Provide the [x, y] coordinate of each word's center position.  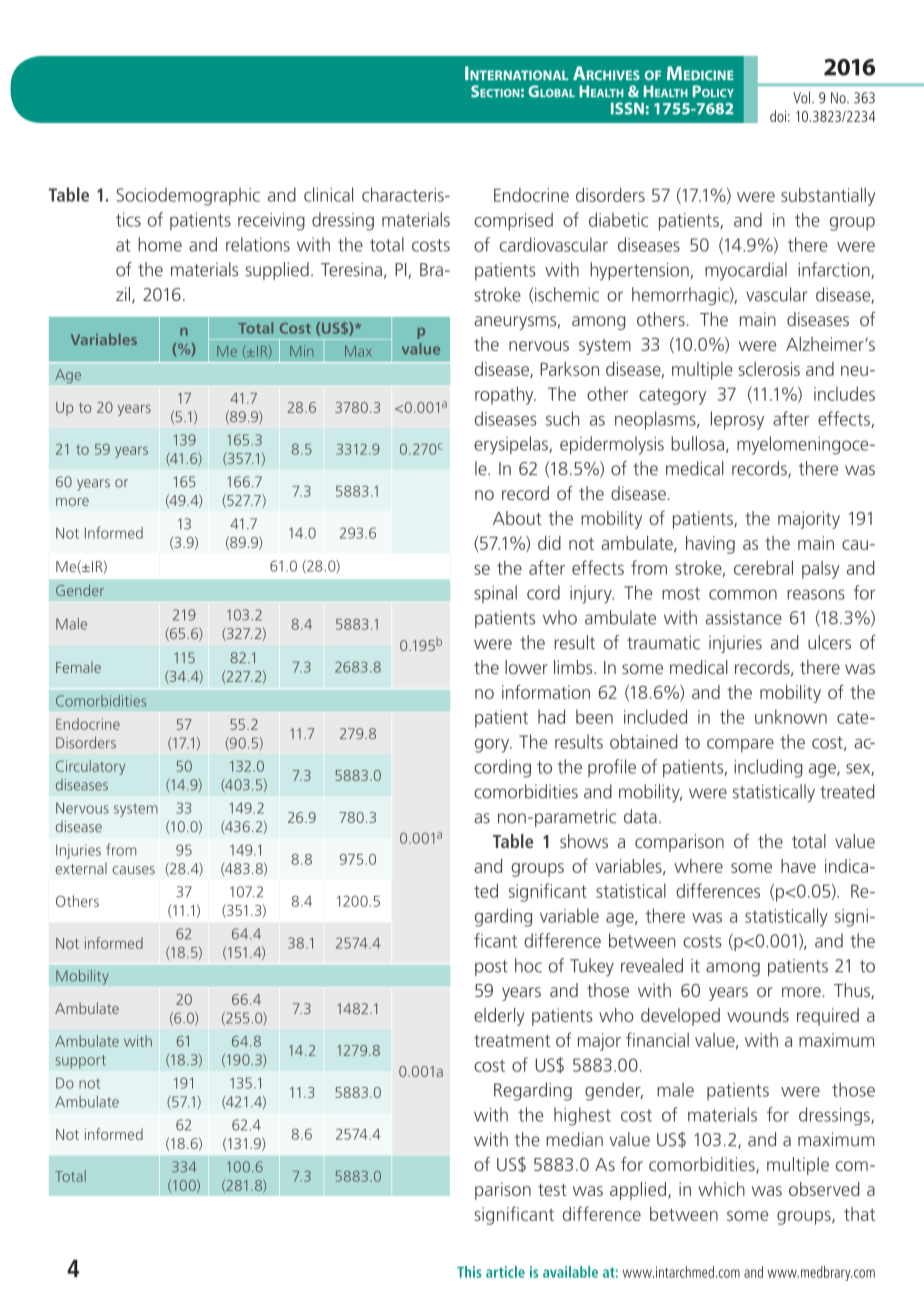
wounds [758, 1015]
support [80, 1062]
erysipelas [512, 445]
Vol [803, 97]
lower [526, 667]
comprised [513, 221]
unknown [791, 716]
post [491, 968]
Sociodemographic [188, 196]
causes [133, 870]
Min [301, 351]
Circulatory [91, 767]
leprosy [737, 420]
